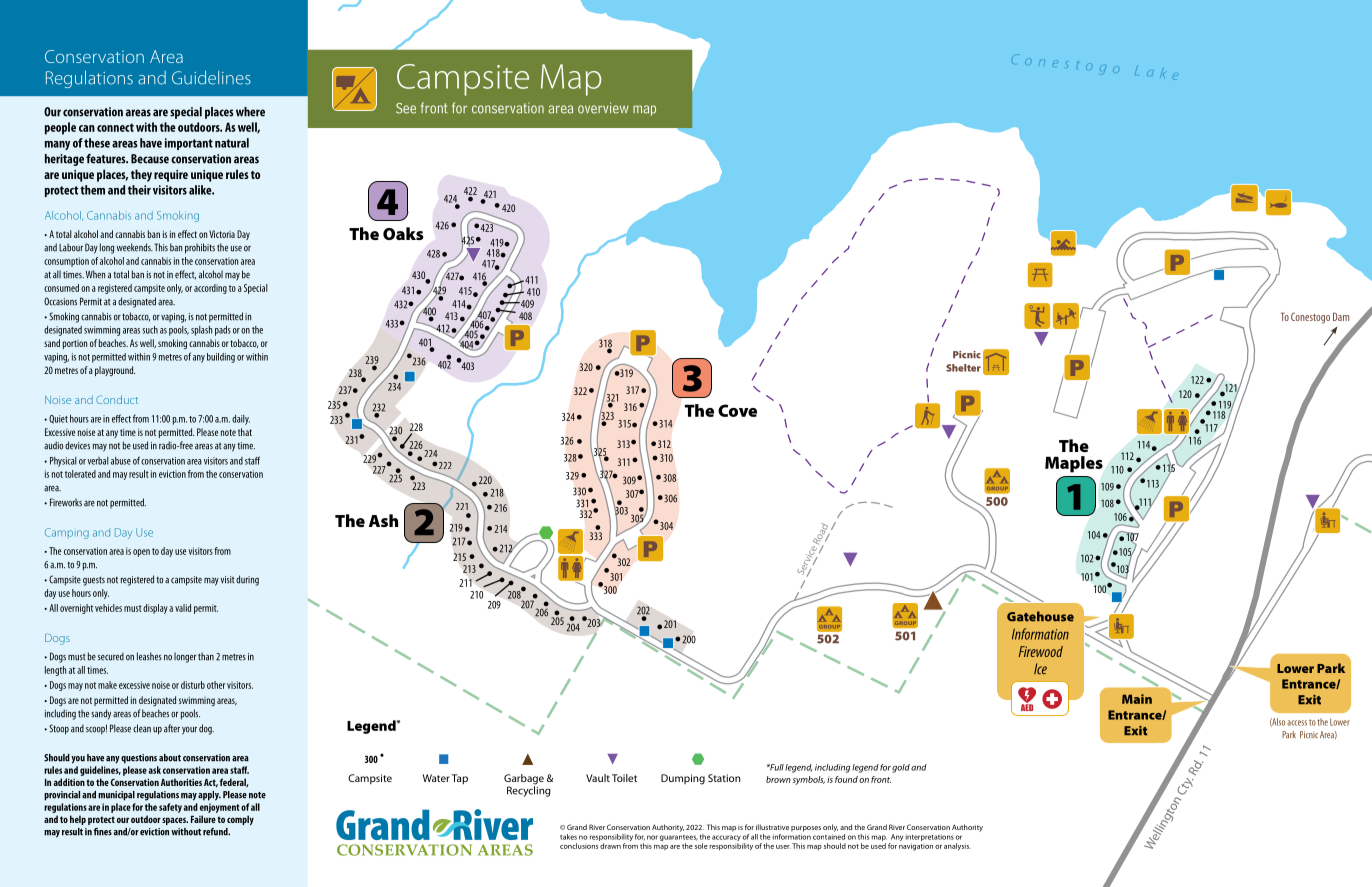 Image resolution: width=1372 pixels, height=887 pixels. What do you see at coordinates (406, 108) in the page?
I see `See` at bounding box center [406, 108].
